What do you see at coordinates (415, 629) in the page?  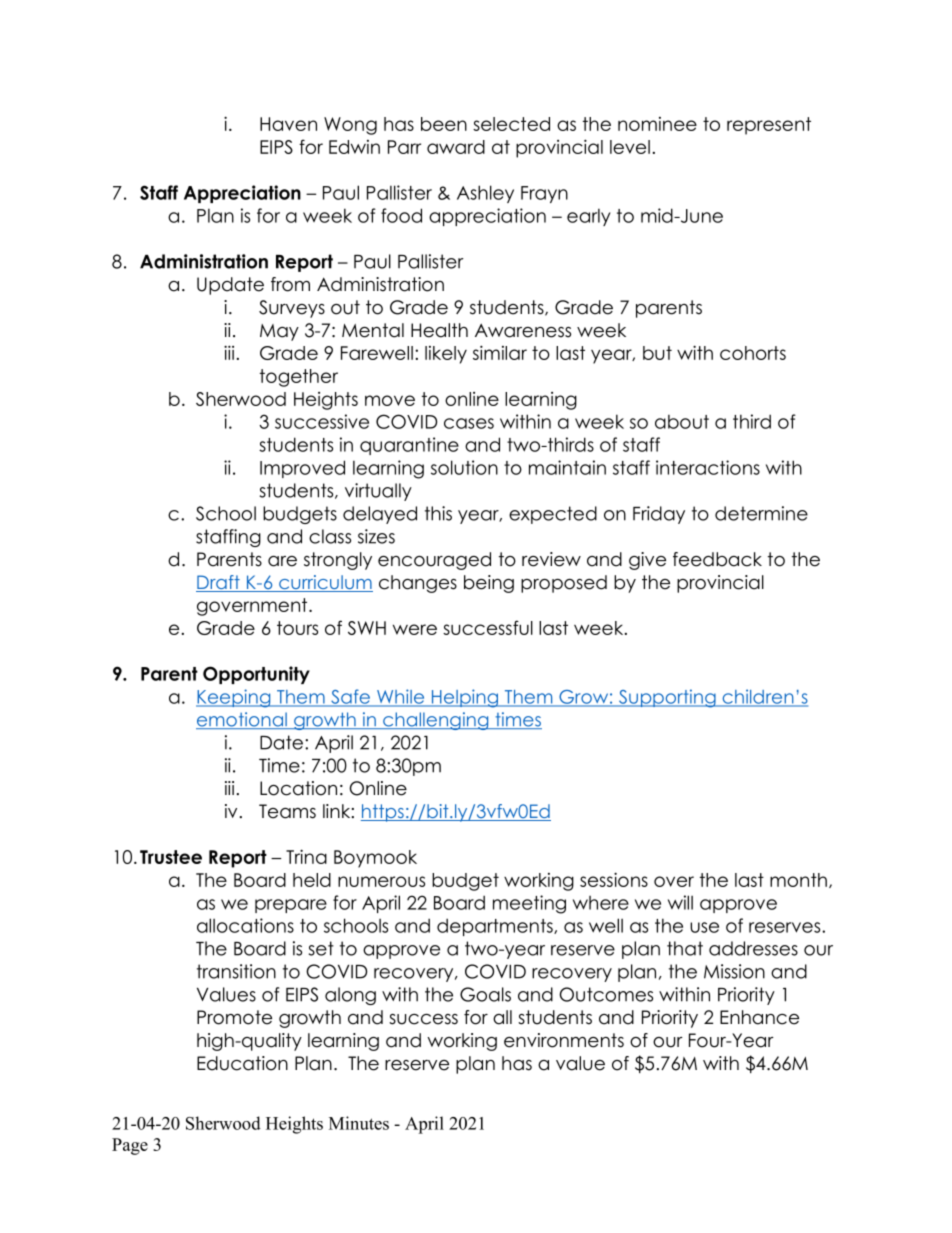 I see `were` at bounding box center [415, 629].
